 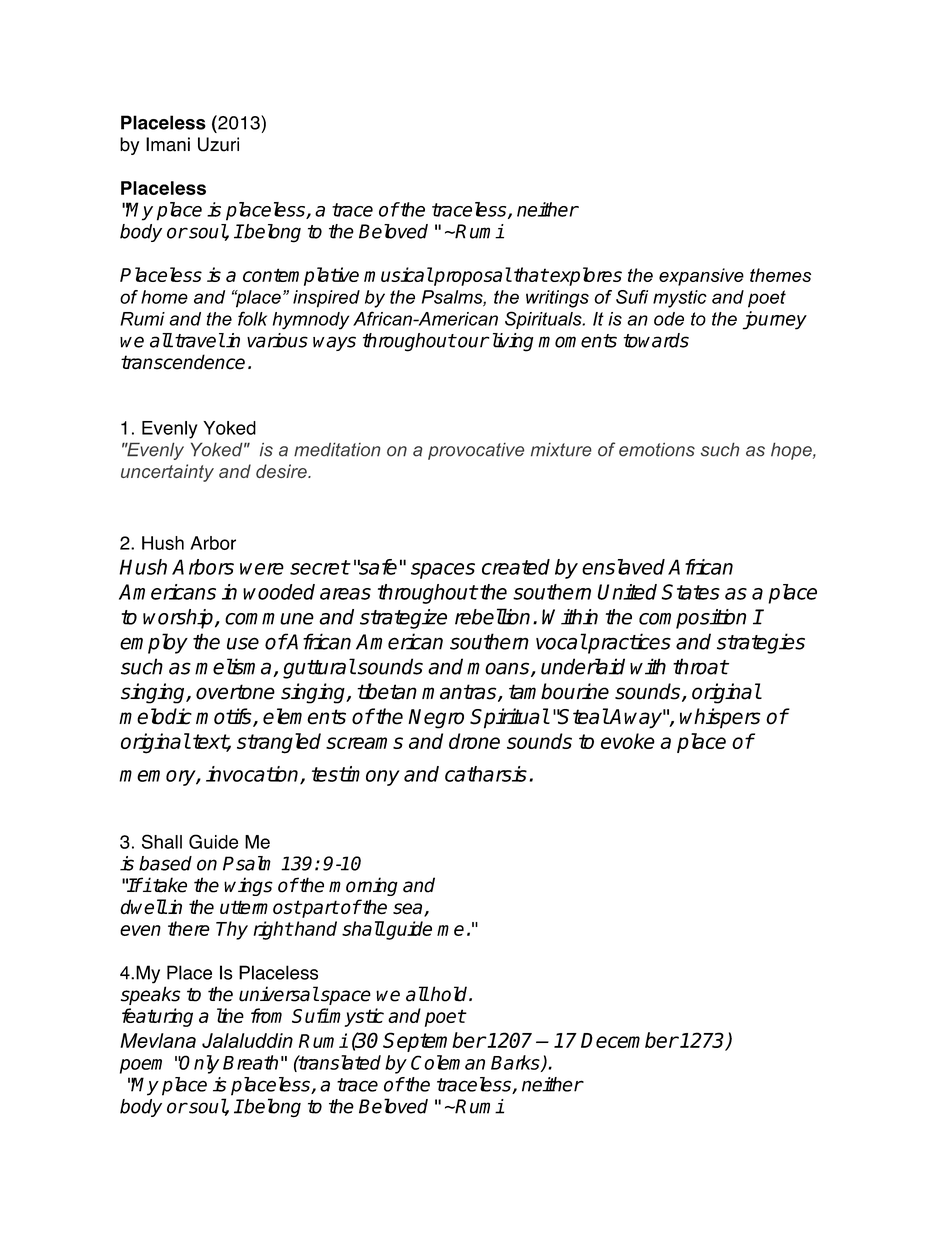 What do you see at coordinates (516, 1063) in the screenshot?
I see `Barks` at bounding box center [516, 1063].
